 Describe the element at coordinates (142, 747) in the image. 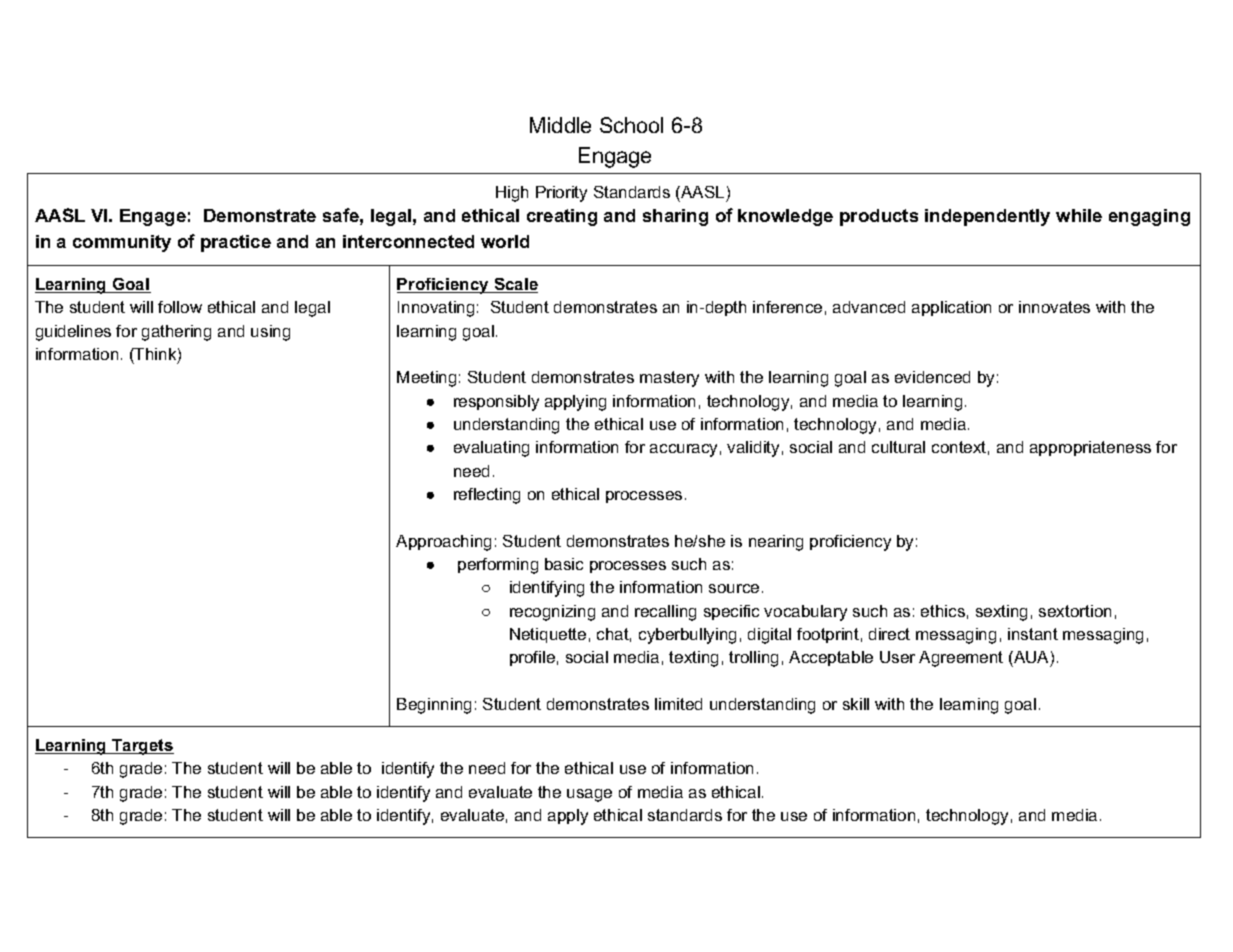

I see `Targets` at that location.
